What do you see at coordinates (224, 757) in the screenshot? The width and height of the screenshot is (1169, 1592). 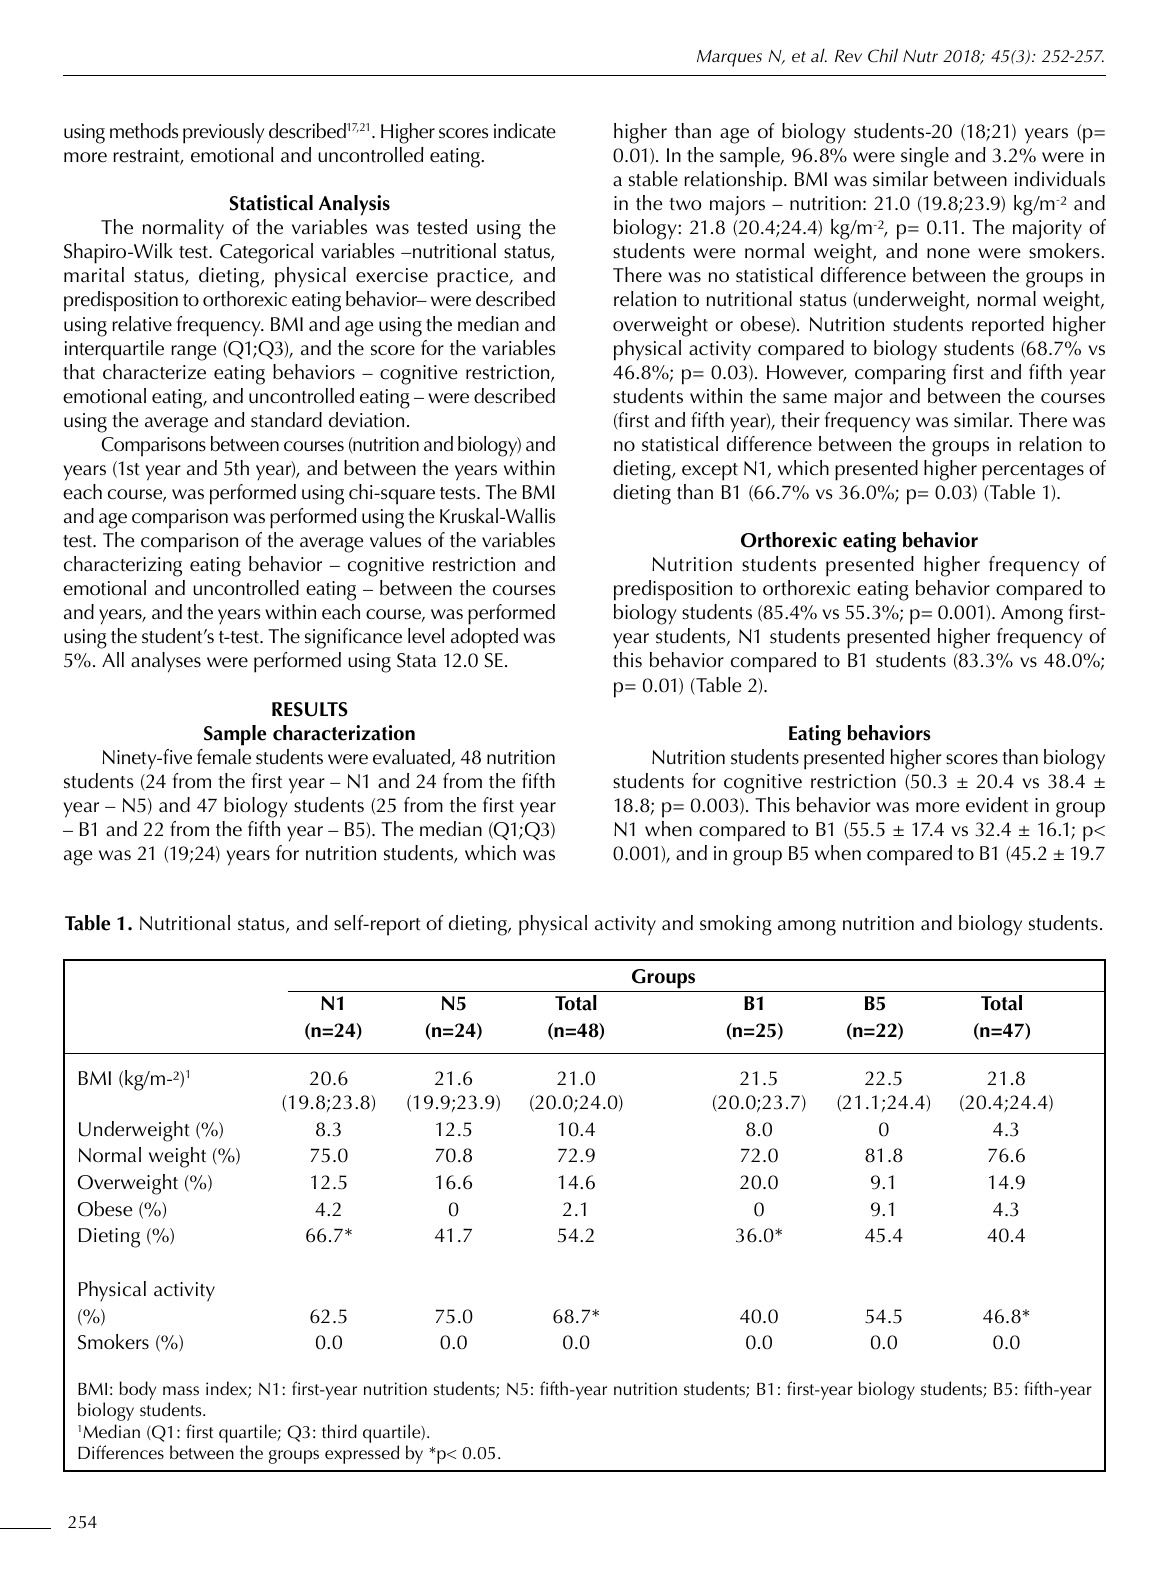 I see `female` at bounding box center [224, 757].
